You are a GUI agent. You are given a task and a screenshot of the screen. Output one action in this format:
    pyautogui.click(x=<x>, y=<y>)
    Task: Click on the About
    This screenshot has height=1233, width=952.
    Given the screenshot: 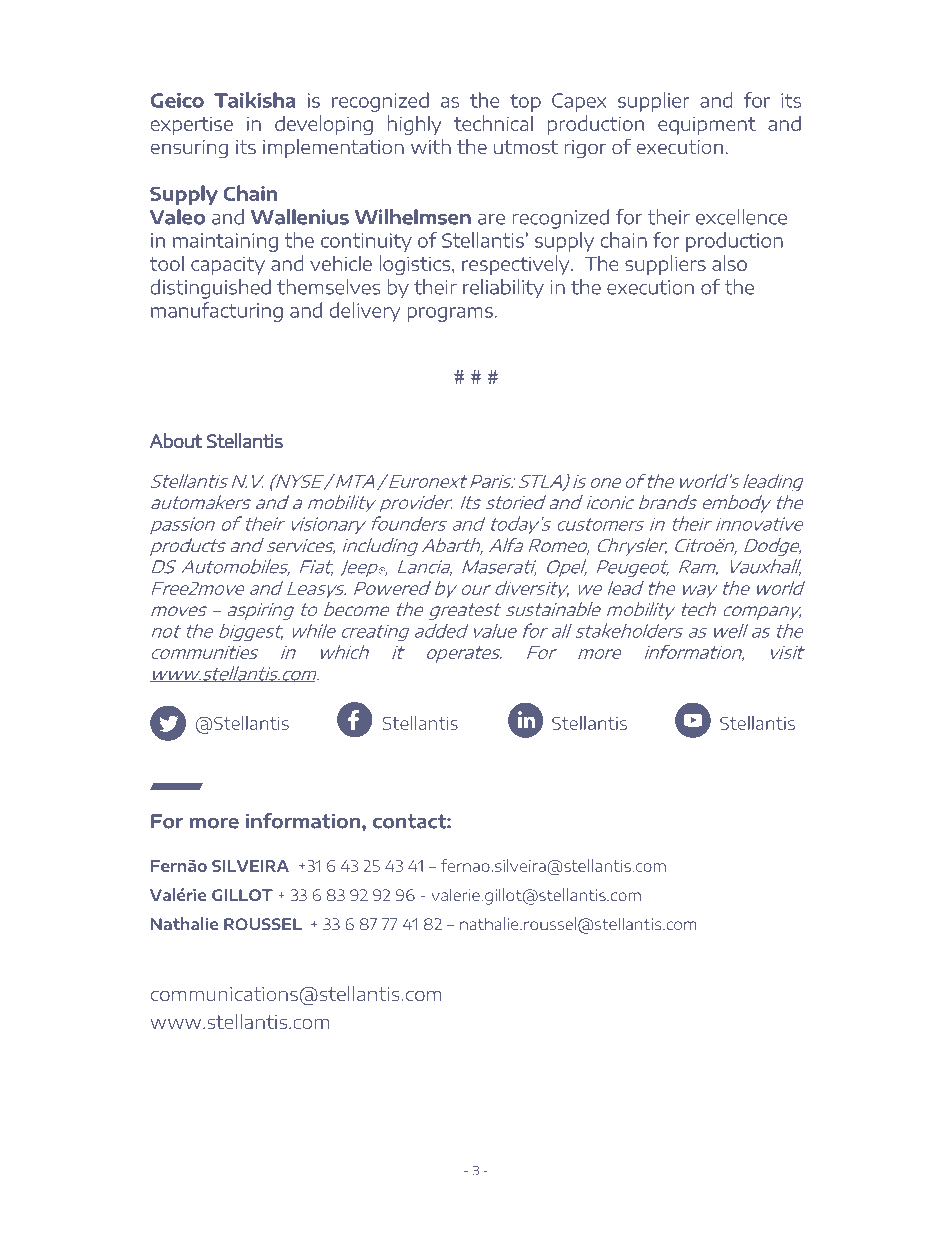 What is the action you would take?
    pyautogui.click(x=176, y=441)
